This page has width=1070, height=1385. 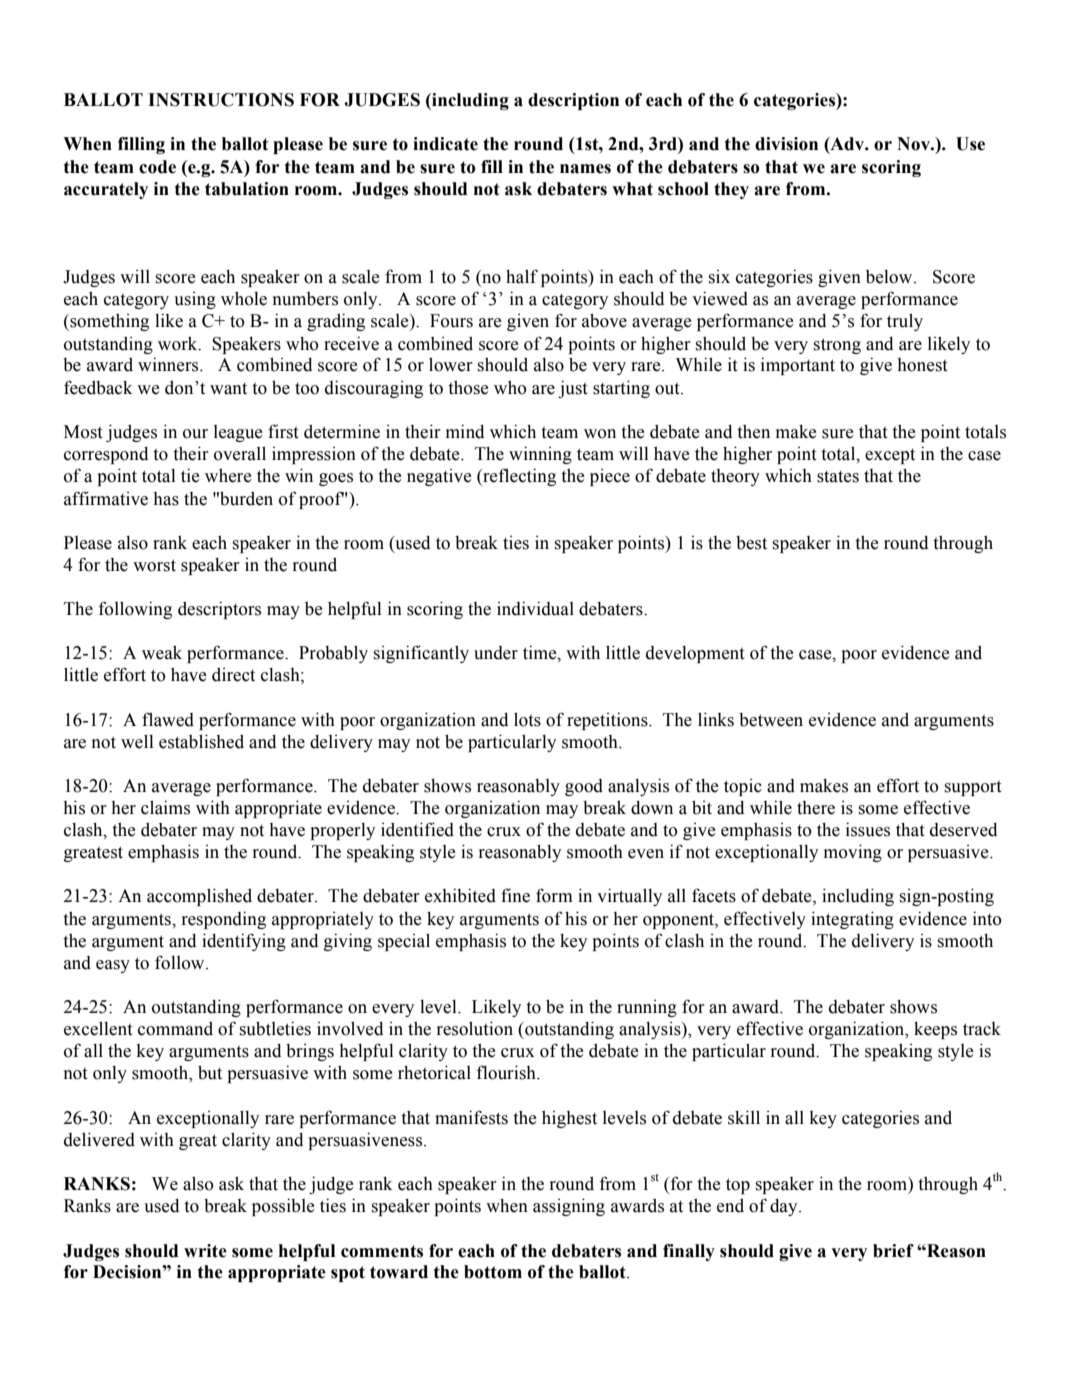 What do you see at coordinates (771, 720) in the page?
I see `between` at bounding box center [771, 720].
